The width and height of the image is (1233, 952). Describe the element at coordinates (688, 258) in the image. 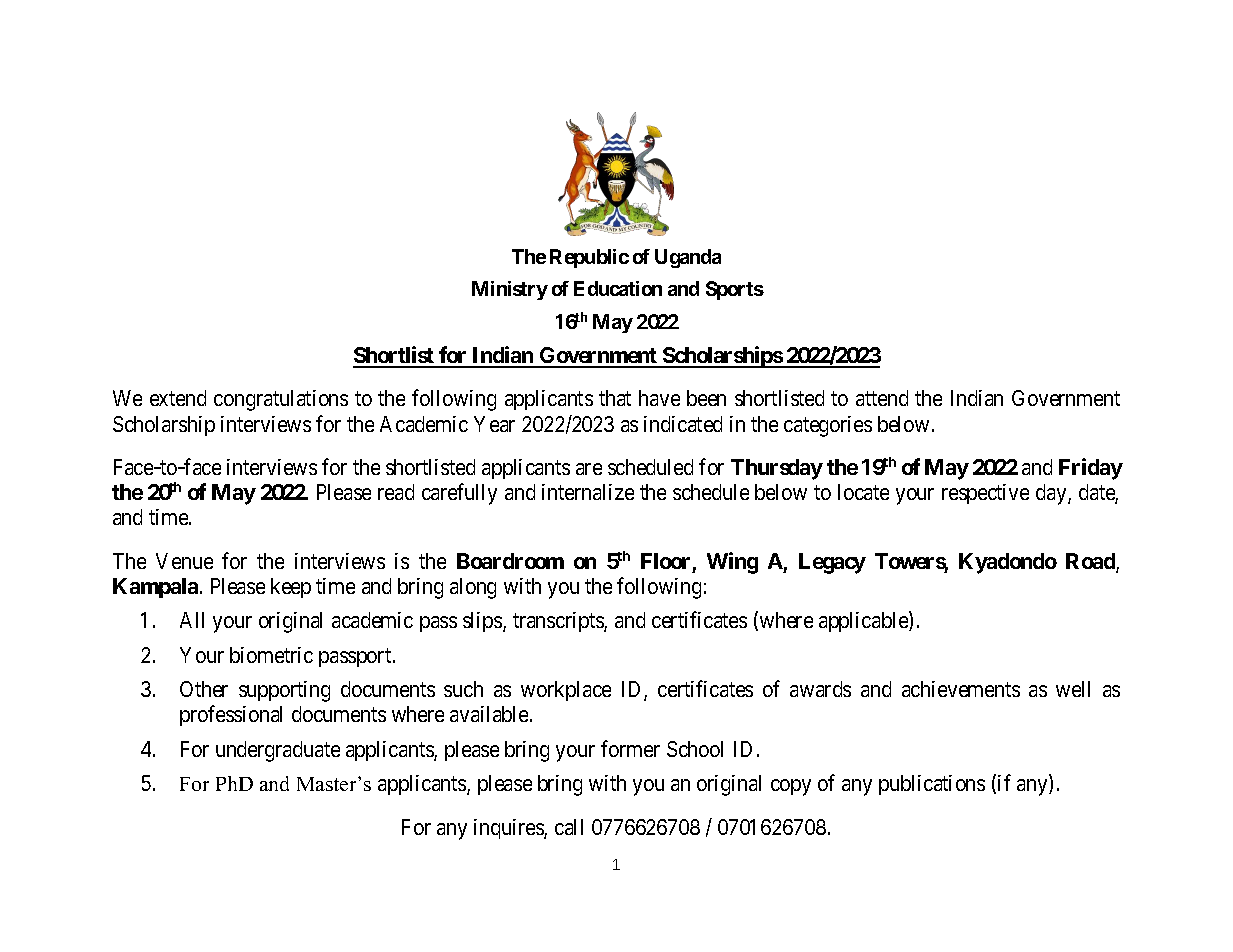

I see `Uganda` at that location.
